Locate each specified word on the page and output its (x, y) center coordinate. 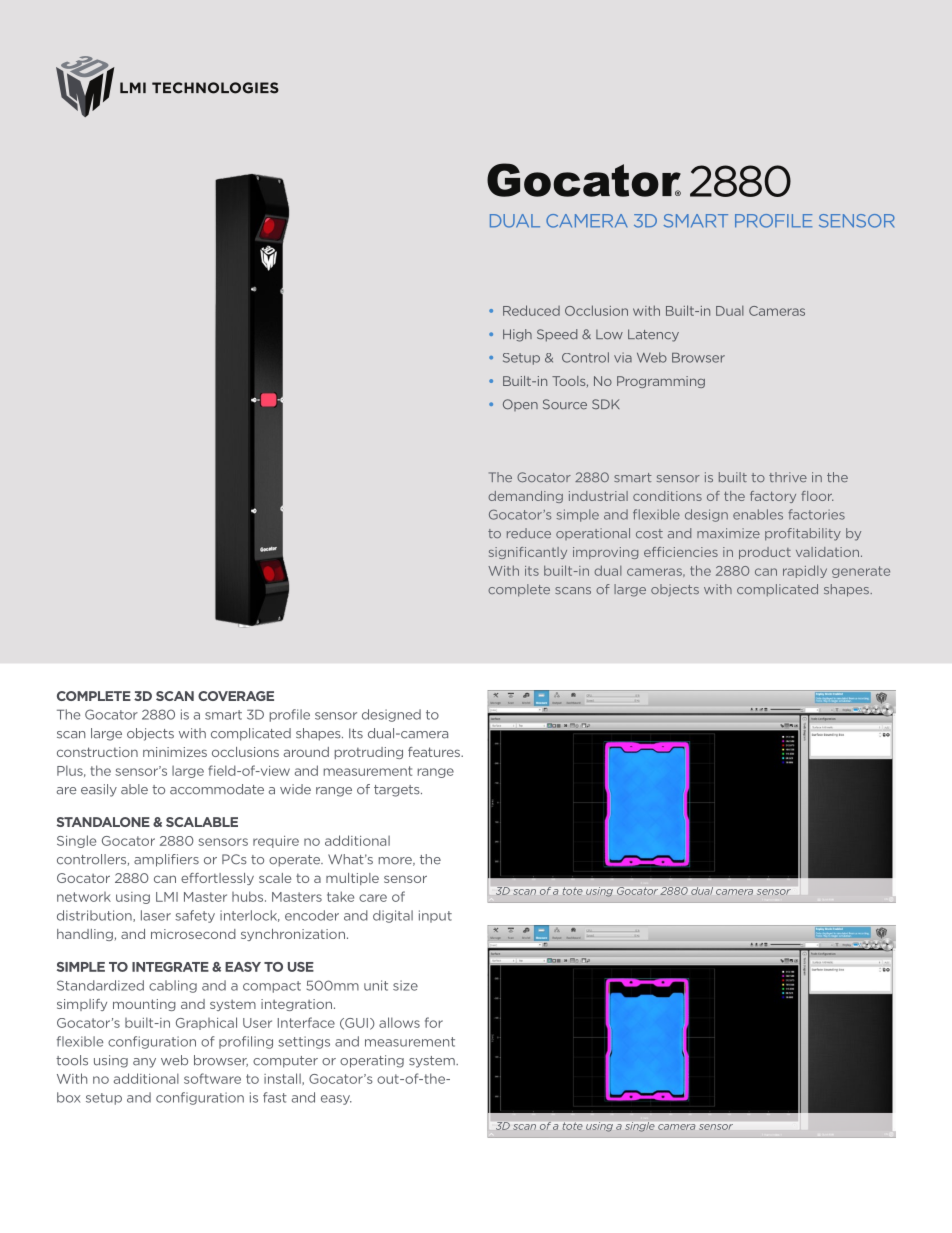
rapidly (805, 571)
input (435, 916)
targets (398, 791)
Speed (557, 335)
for (434, 1022)
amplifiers (166, 860)
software (212, 1078)
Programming (661, 382)
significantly (528, 553)
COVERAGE (236, 696)
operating (372, 1061)
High (517, 335)
